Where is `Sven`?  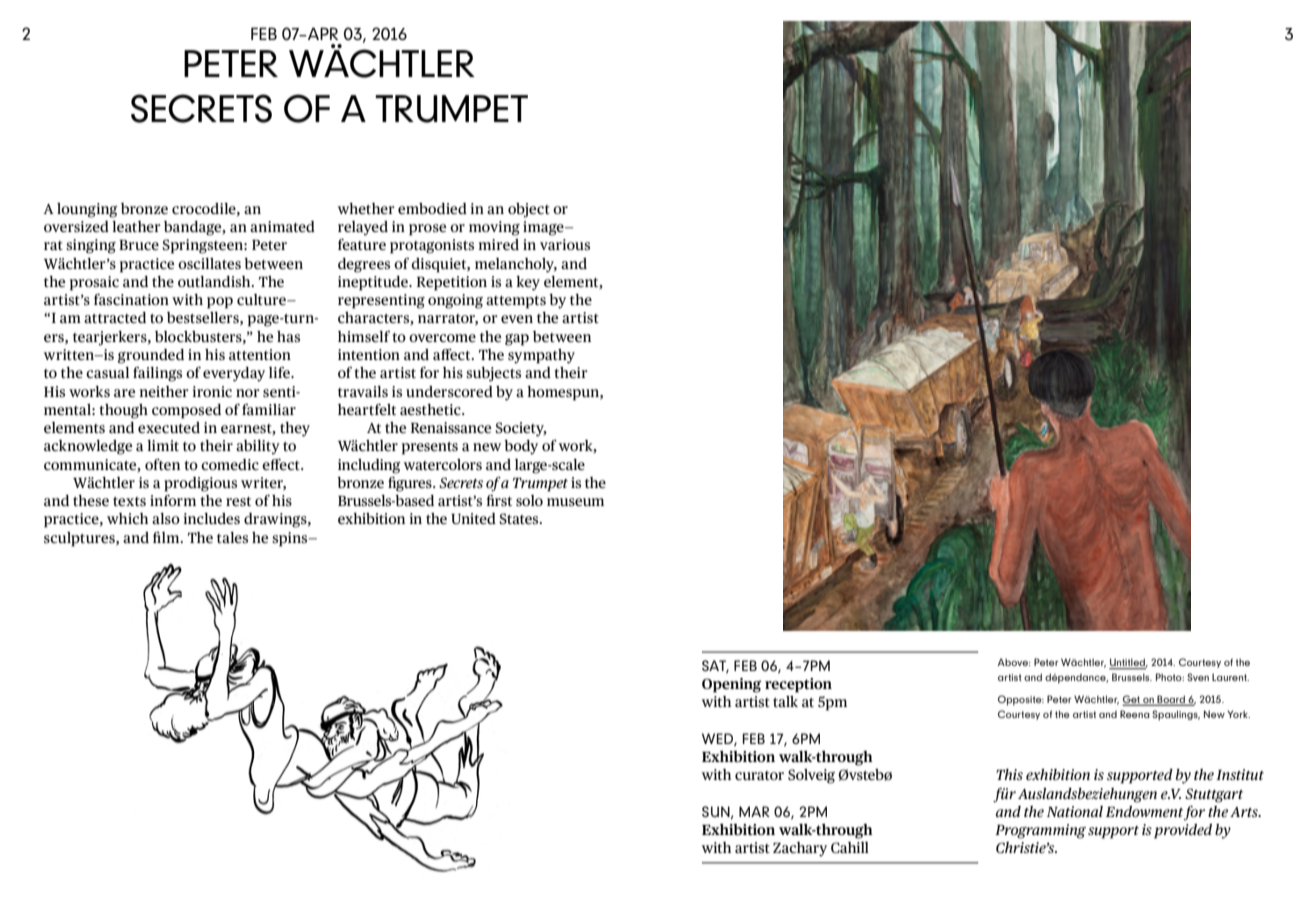 Sven is located at coordinates (1198, 677).
